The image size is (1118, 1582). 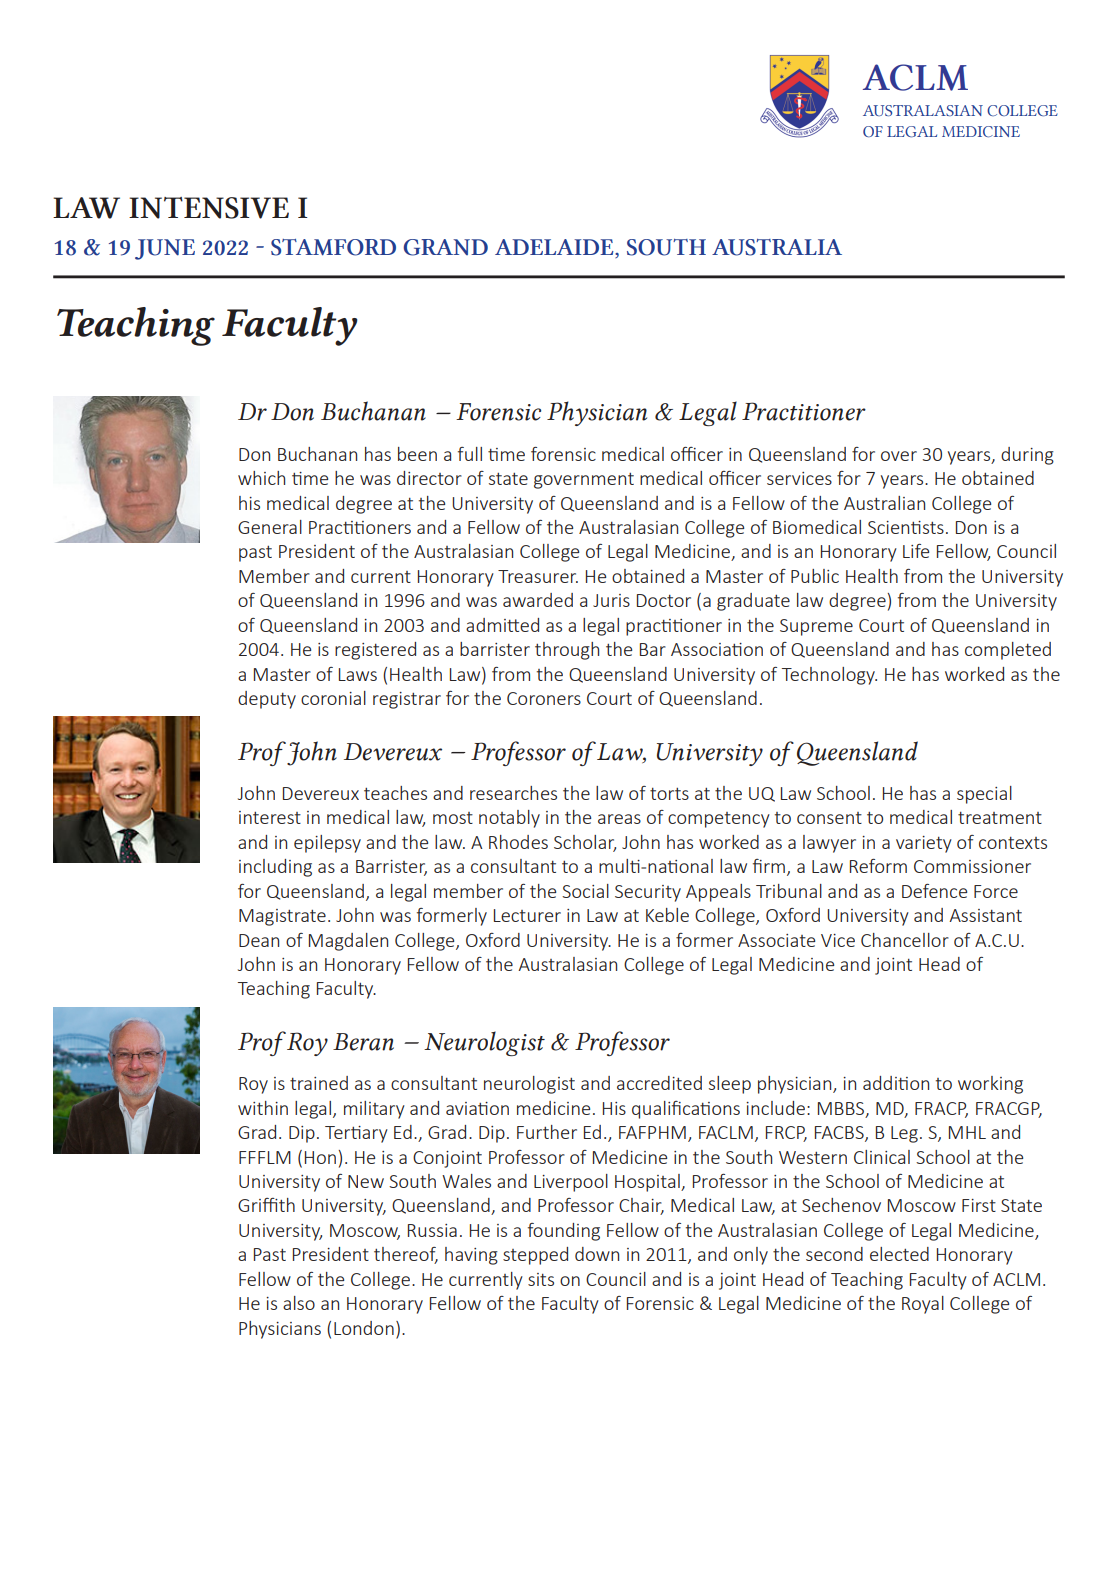 What do you see at coordinates (555, 248) in the screenshot?
I see `ADELAIDE` at bounding box center [555, 248].
